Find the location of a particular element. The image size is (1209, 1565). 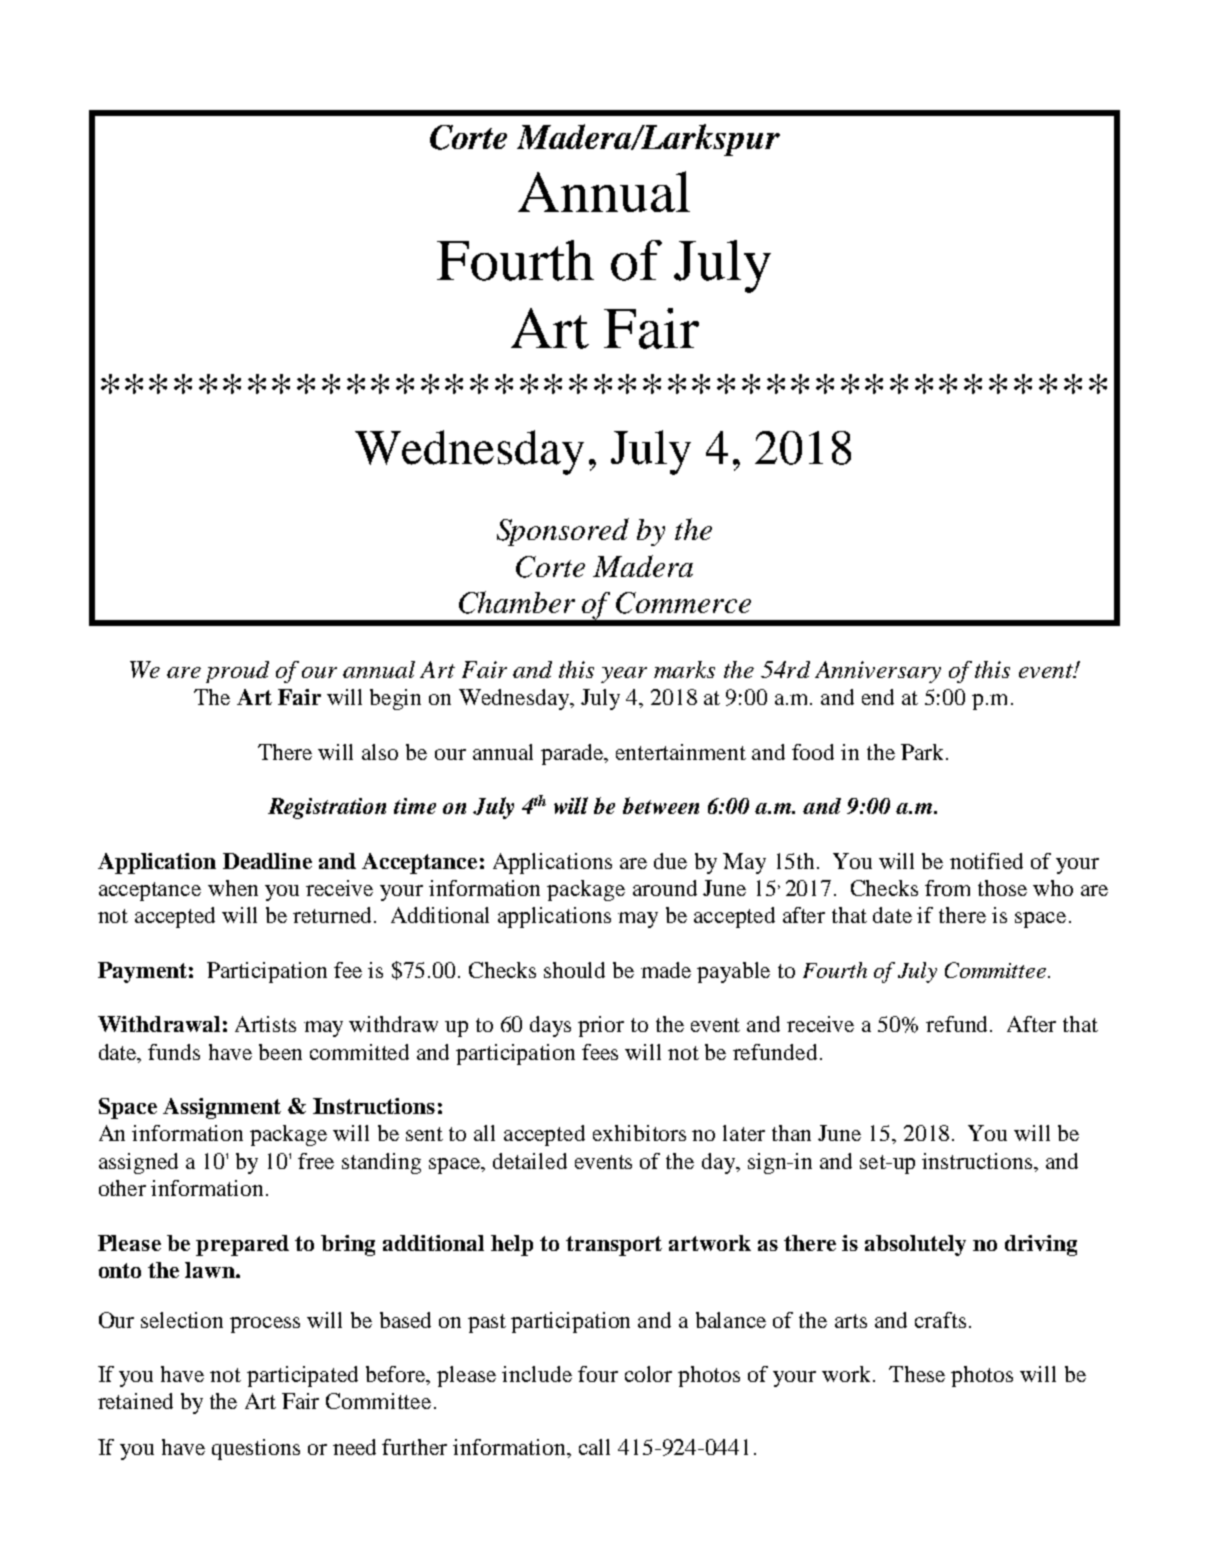

questions is located at coordinates (256, 1449).
